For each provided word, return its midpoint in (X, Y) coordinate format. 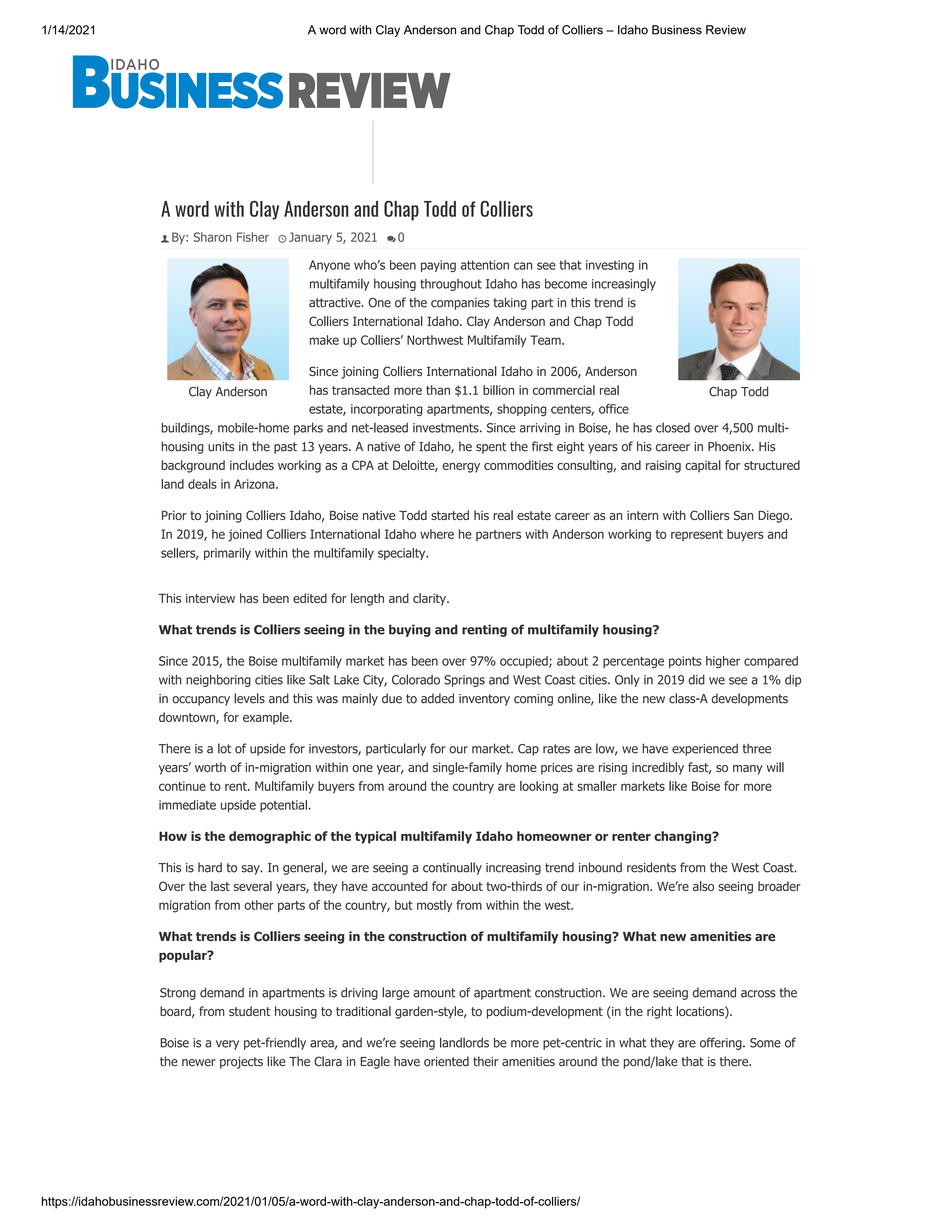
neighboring (218, 681)
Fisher (253, 237)
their (485, 1061)
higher (723, 662)
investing (610, 266)
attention (485, 265)
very (227, 1045)
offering (722, 1043)
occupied (525, 662)
